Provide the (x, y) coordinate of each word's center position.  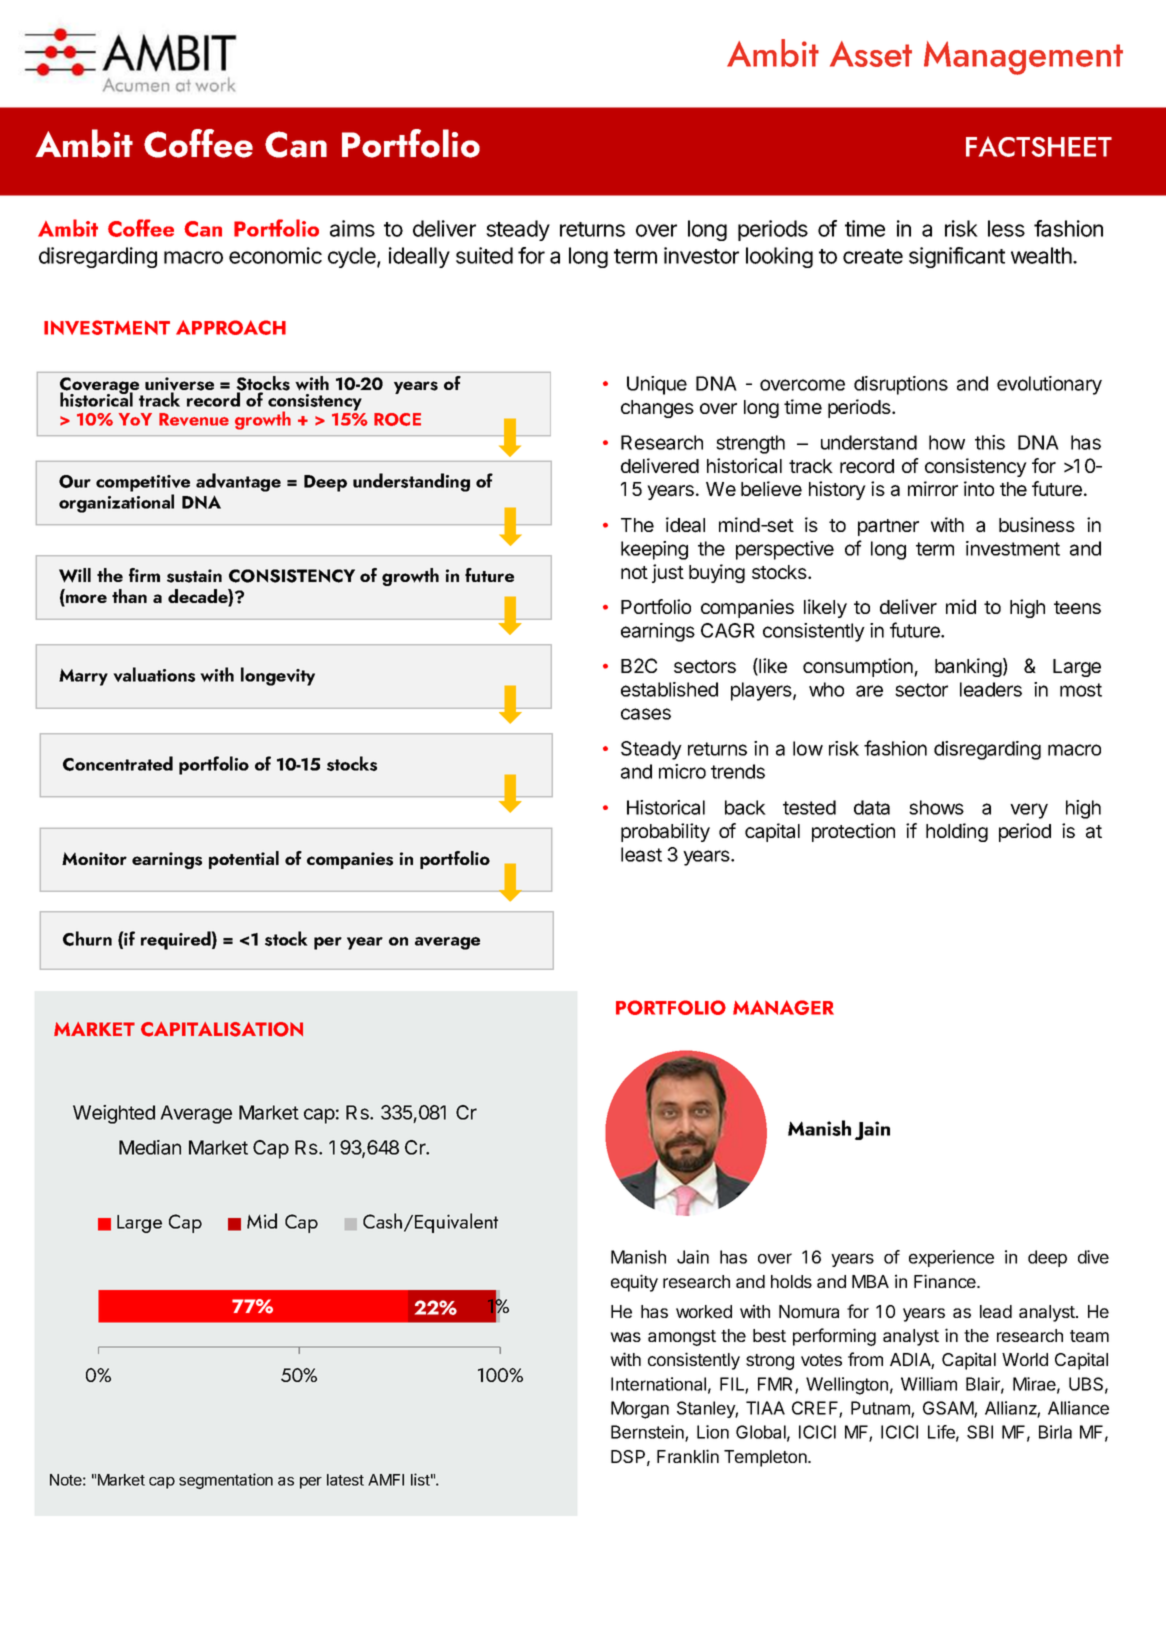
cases (646, 714)
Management (1023, 58)
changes (657, 409)
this (990, 442)
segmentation (226, 1481)
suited (484, 255)
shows (936, 807)
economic (275, 255)
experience (951, 1258)
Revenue (194, 419)
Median (150, 1147)
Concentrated (118, 763)
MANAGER (783, 1007)
